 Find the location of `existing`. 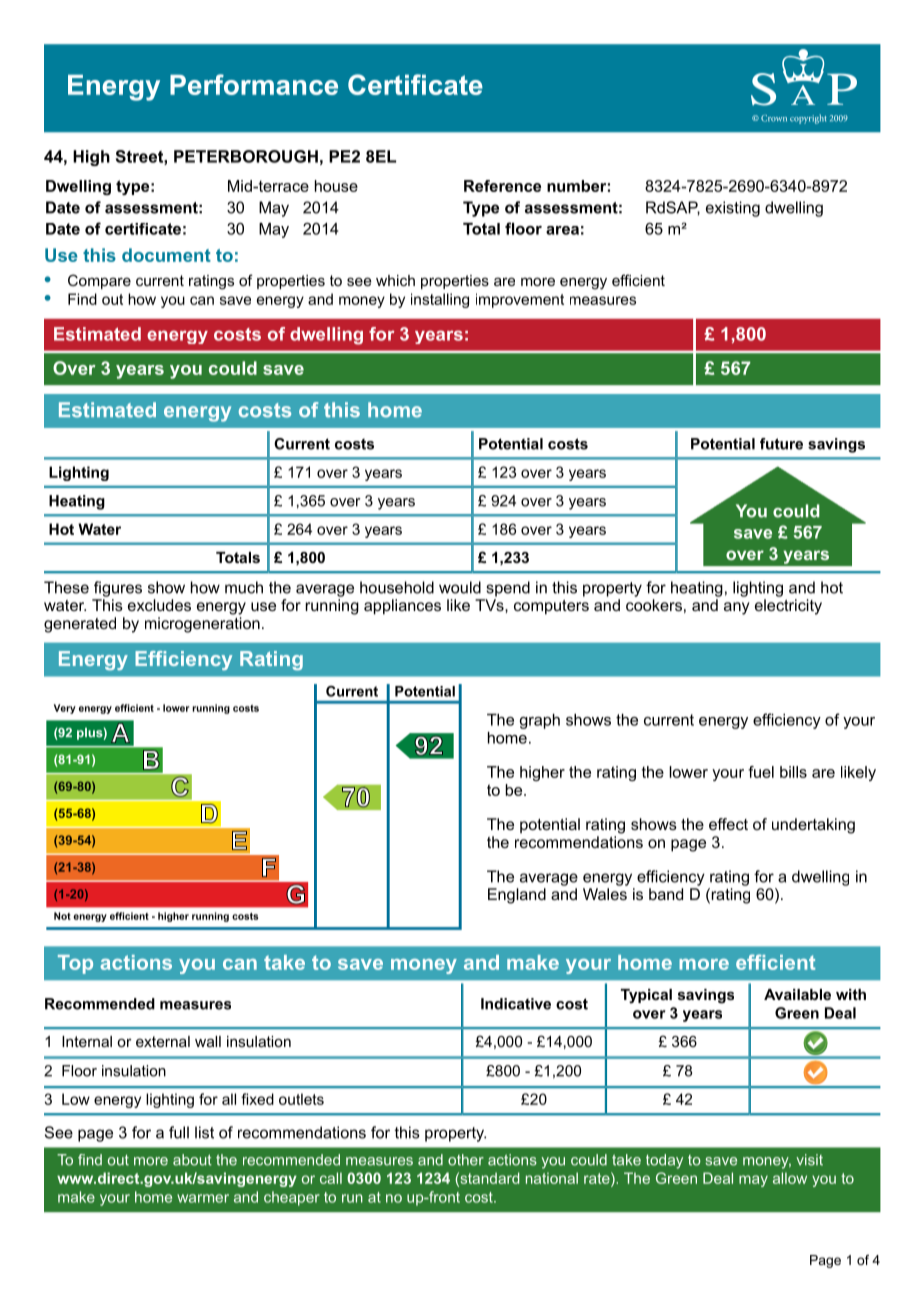

existing is located at coordinates (733, 209).
